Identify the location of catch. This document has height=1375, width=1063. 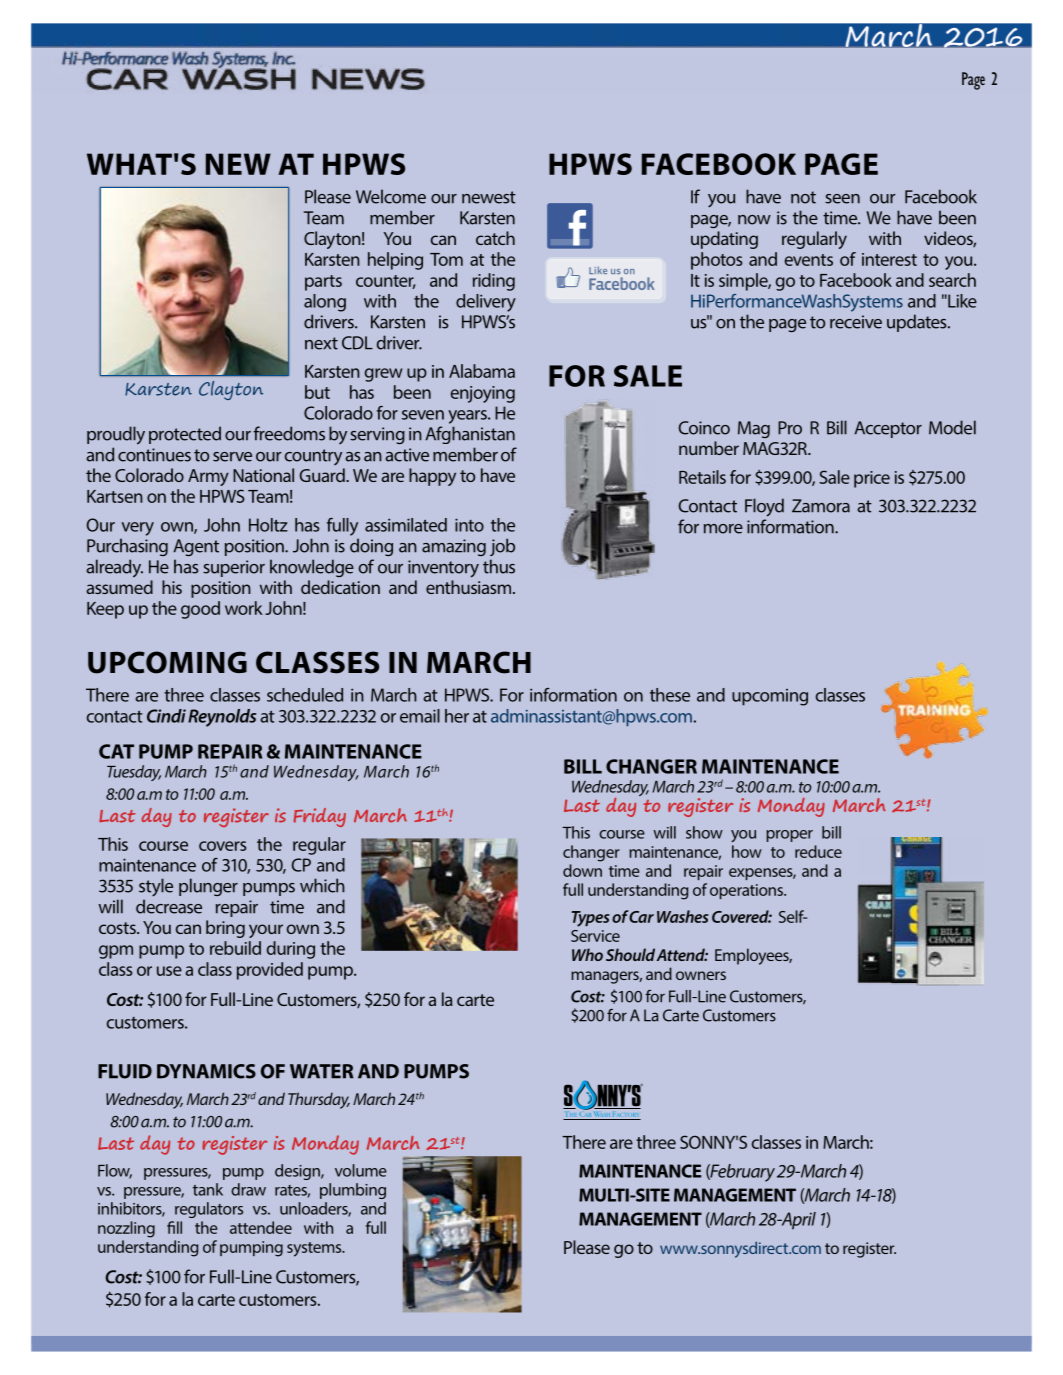
(495, 238).
